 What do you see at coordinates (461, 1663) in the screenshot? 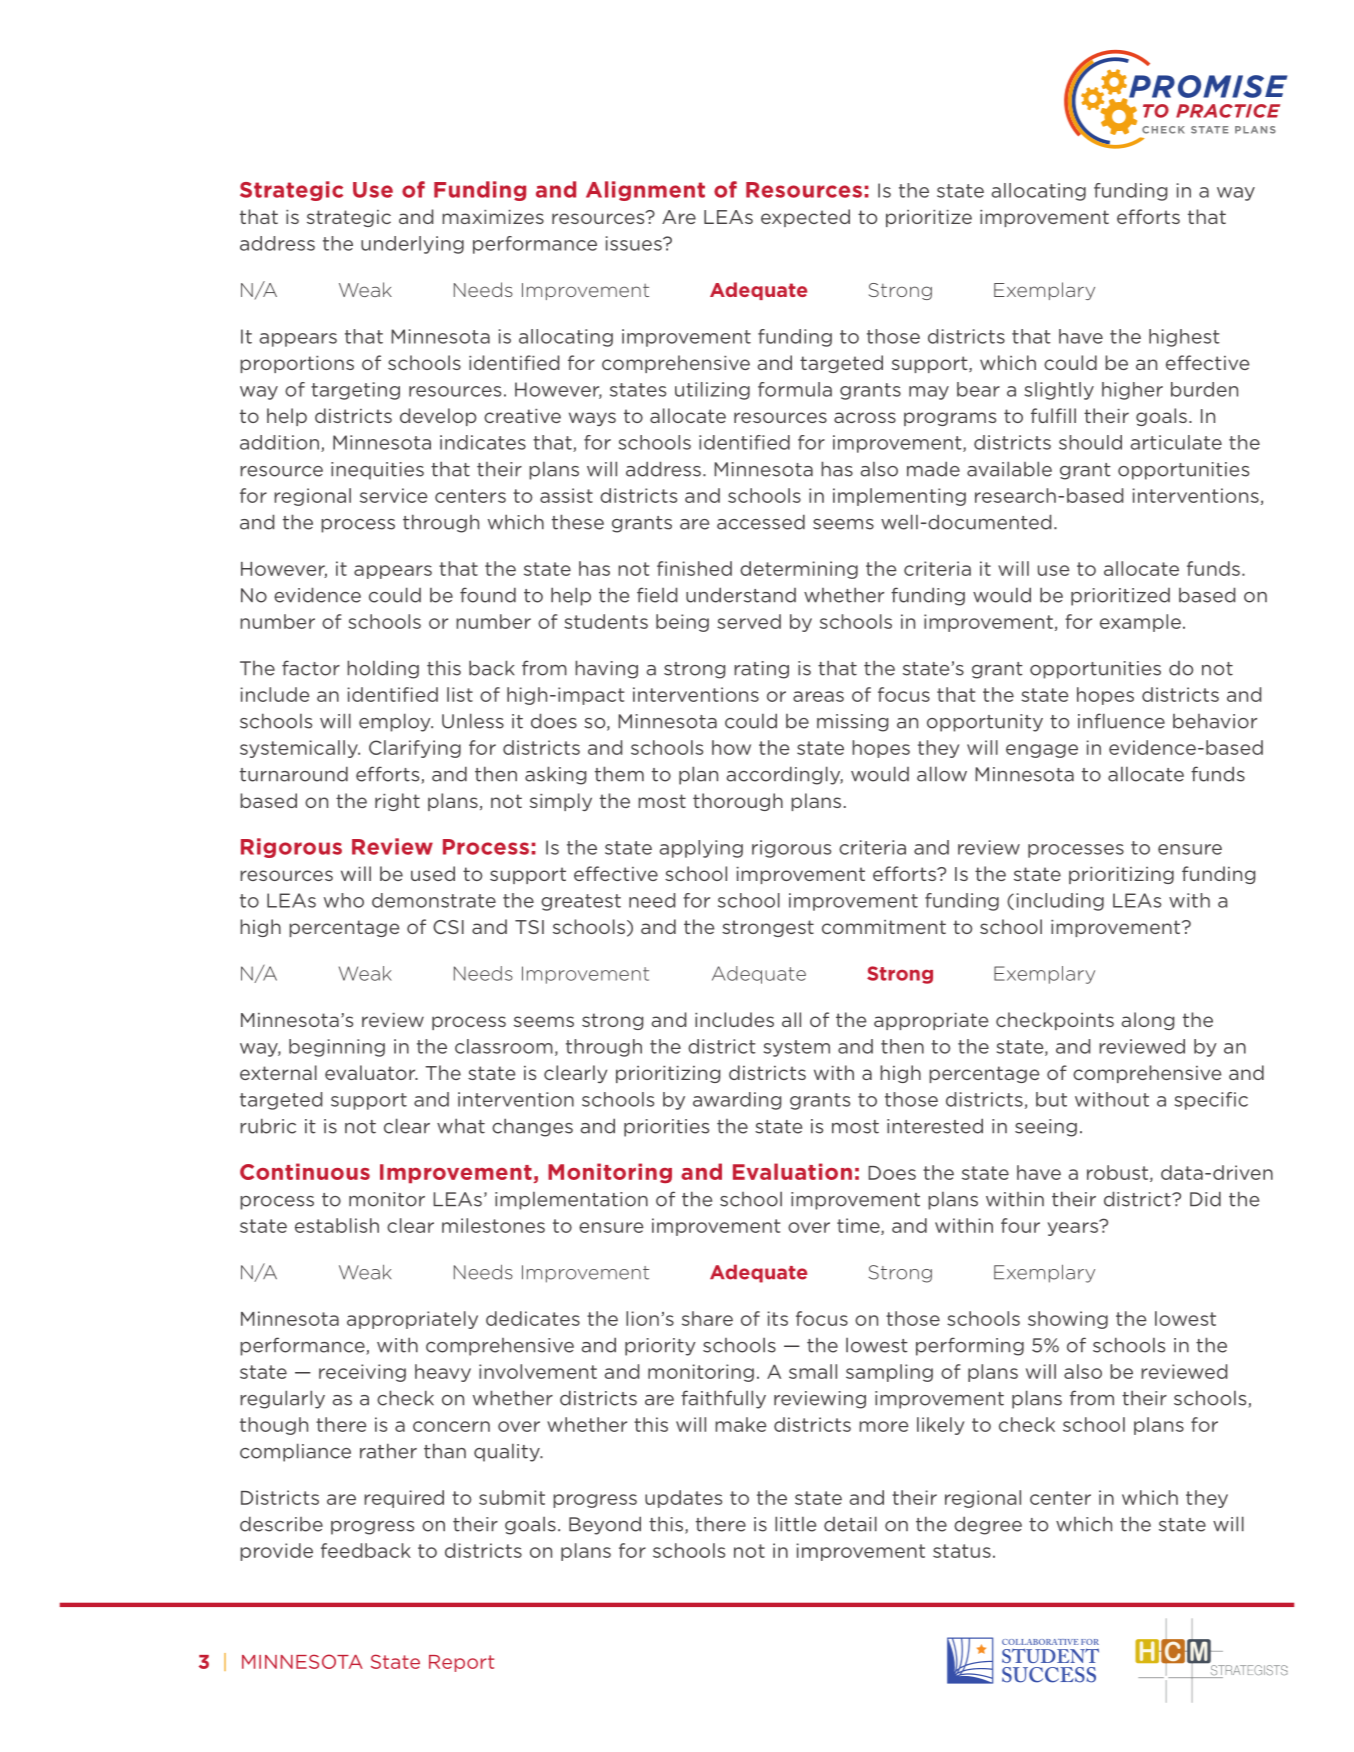
I see `Report` at bounding box center [461, 1663].
